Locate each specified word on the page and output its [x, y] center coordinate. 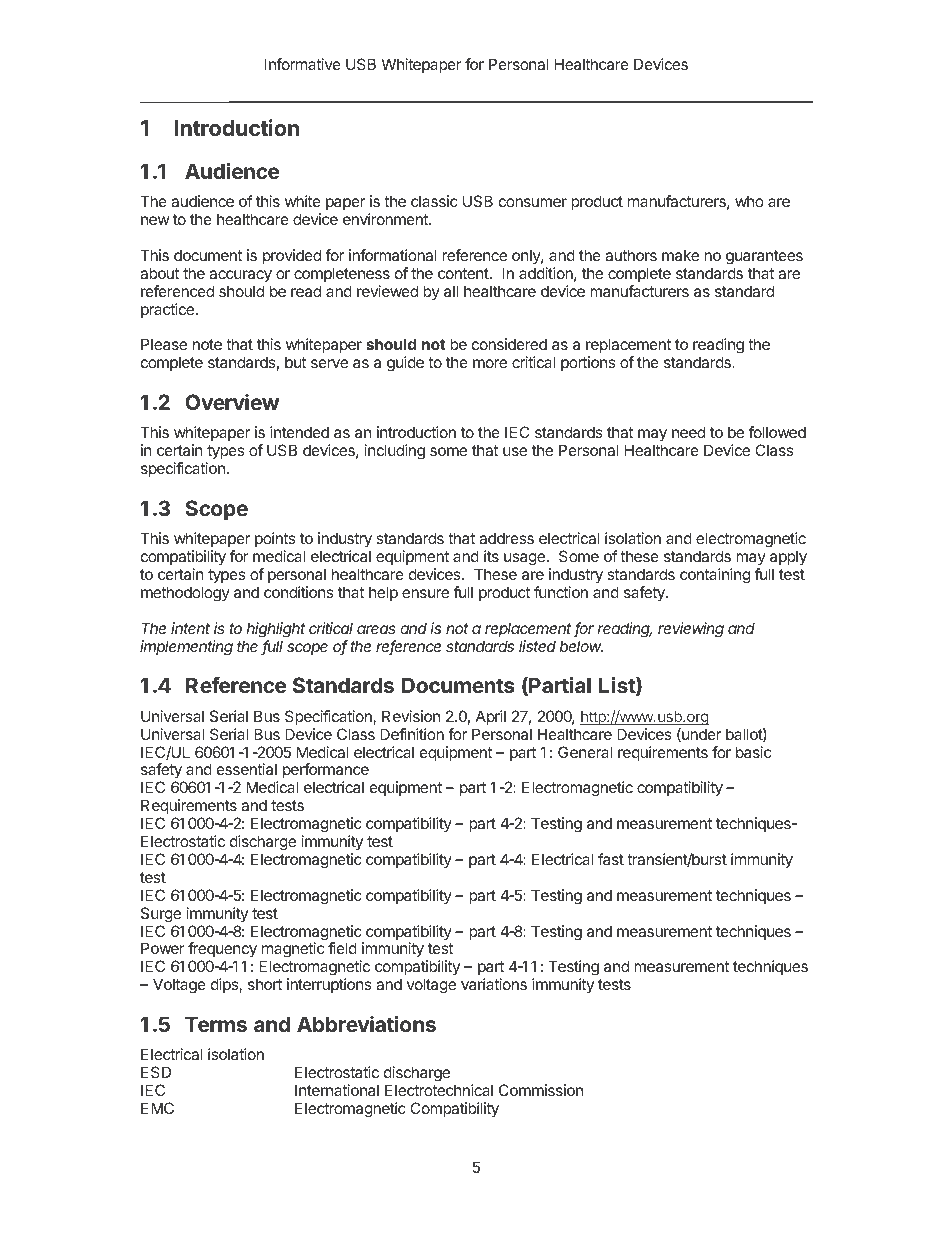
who [749, 201]
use [515, 451]
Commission [541, 1090]
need [688, 432]
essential [247, 769]
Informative [303, 64]
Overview [232, 402]
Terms [216, 1024]
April [491, 717]
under [700, 735]
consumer [533, 202]
